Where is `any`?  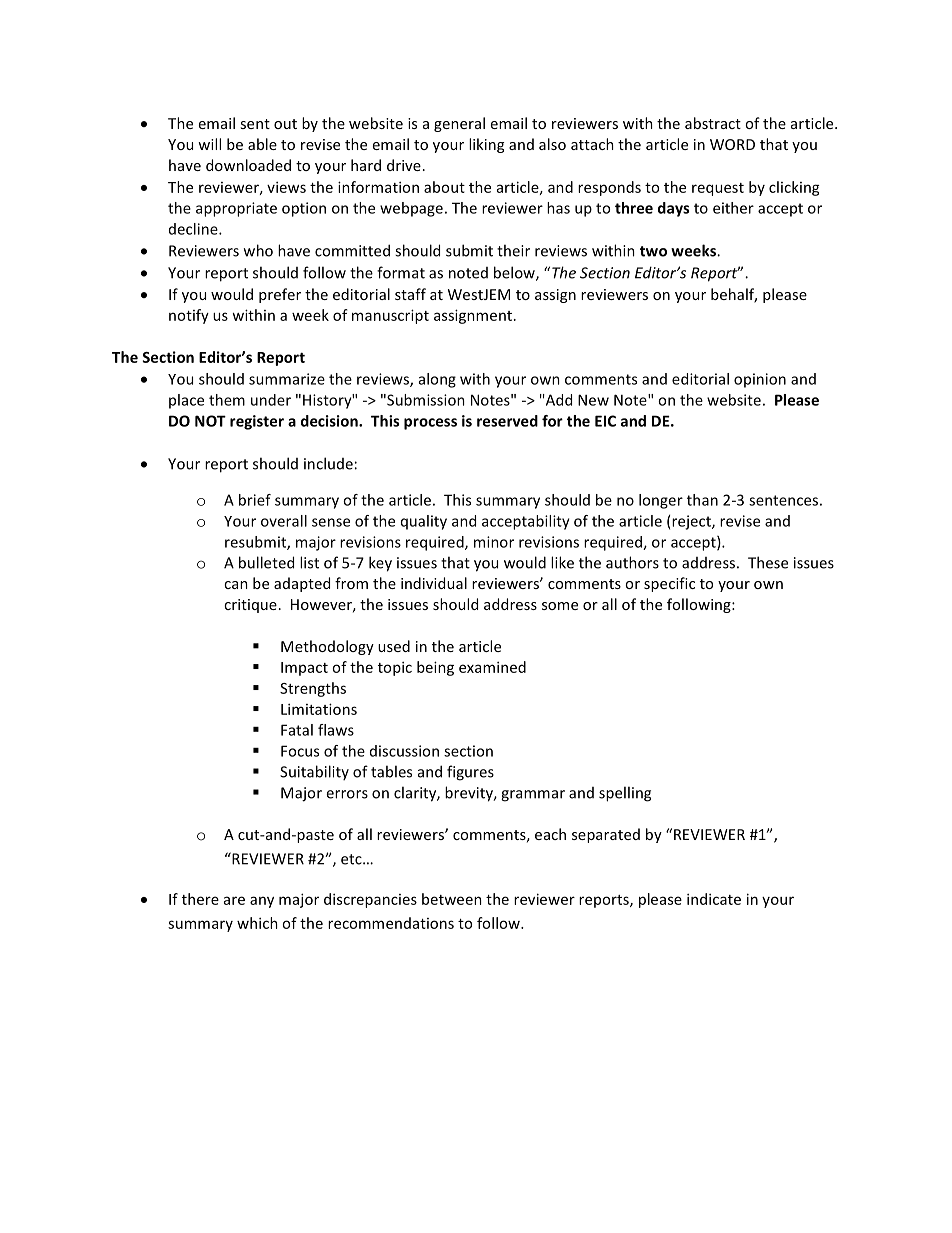
any is located at coordinates (262, 902).
